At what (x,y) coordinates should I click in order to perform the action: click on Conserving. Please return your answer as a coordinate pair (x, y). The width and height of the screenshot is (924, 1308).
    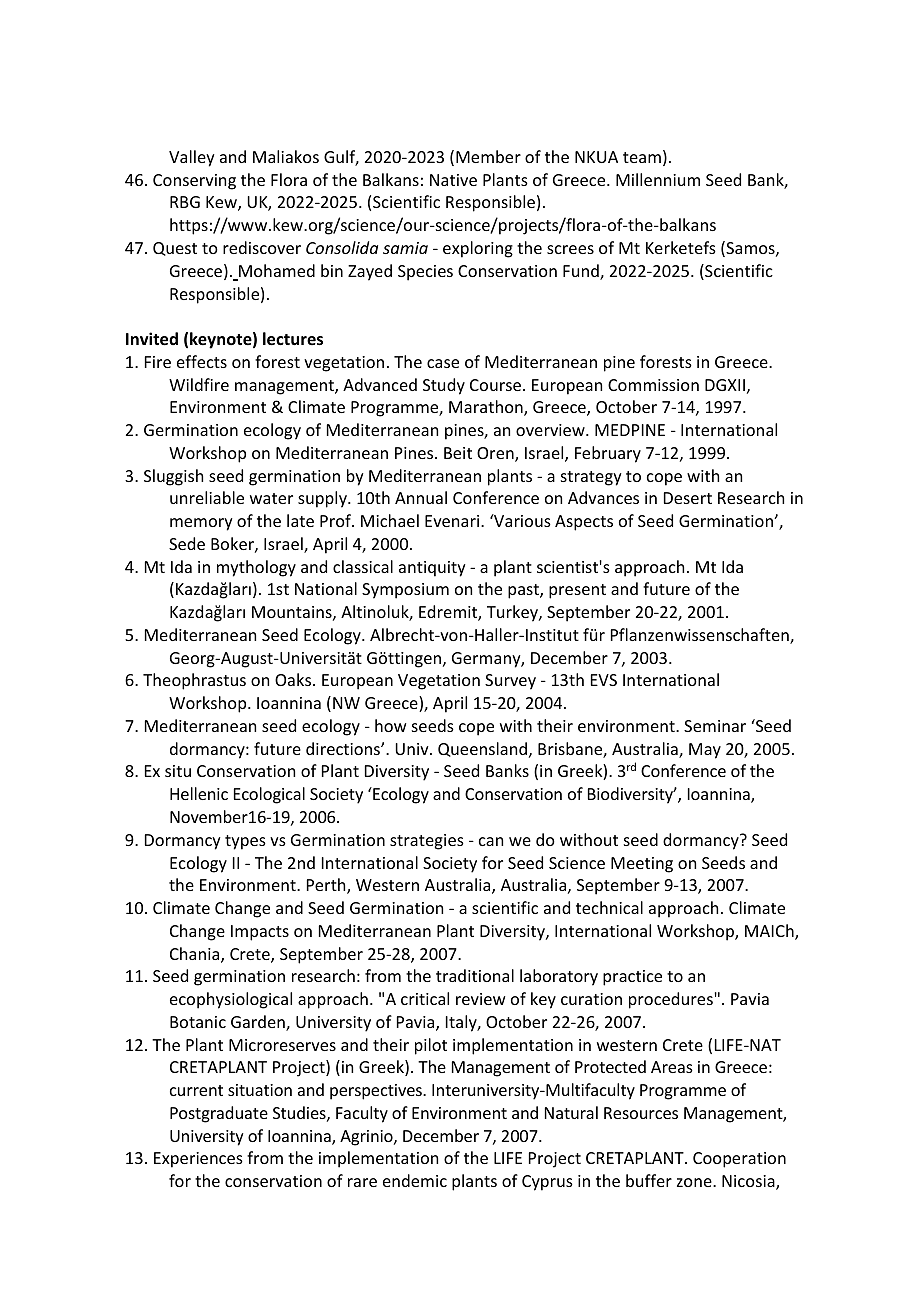
    Looking at the image, I should click on (194, 182).
